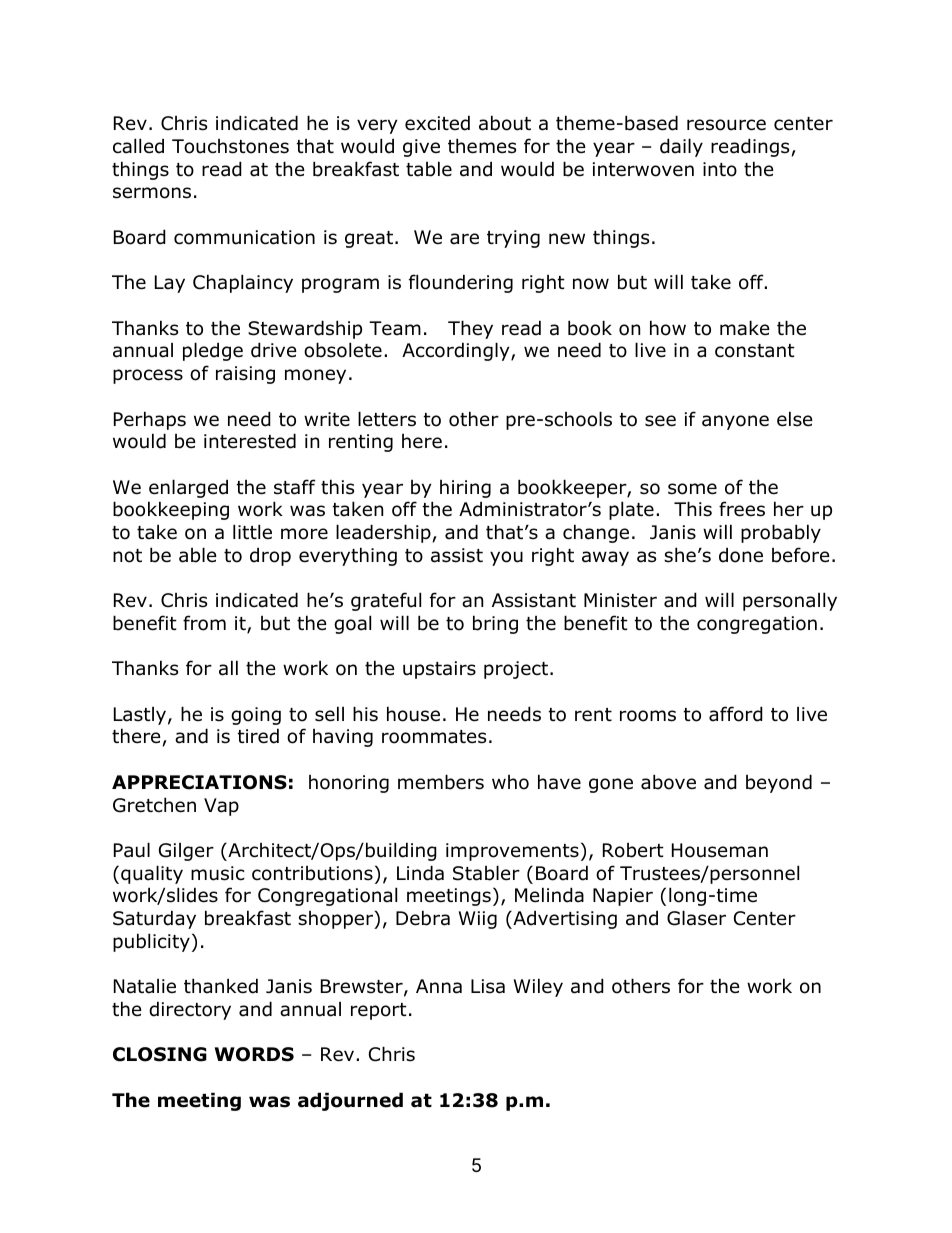 This image has height=1233, width=952. Describe the element at coordinates (421, 148) in the image. I see `give` at that location.
